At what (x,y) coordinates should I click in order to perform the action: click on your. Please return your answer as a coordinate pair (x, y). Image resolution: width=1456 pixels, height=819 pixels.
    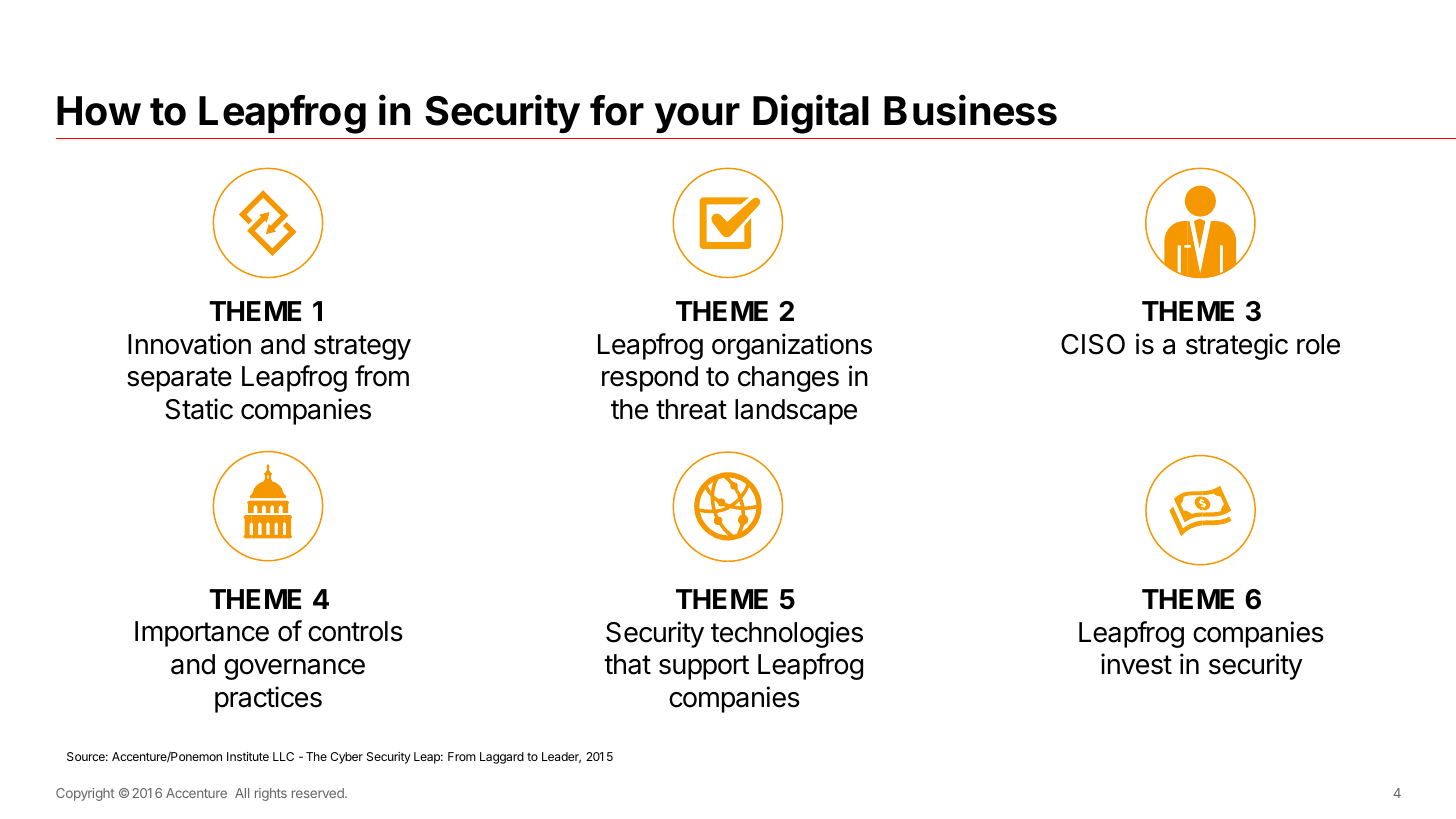
    Looking at the image, I should click on (697, 118).
